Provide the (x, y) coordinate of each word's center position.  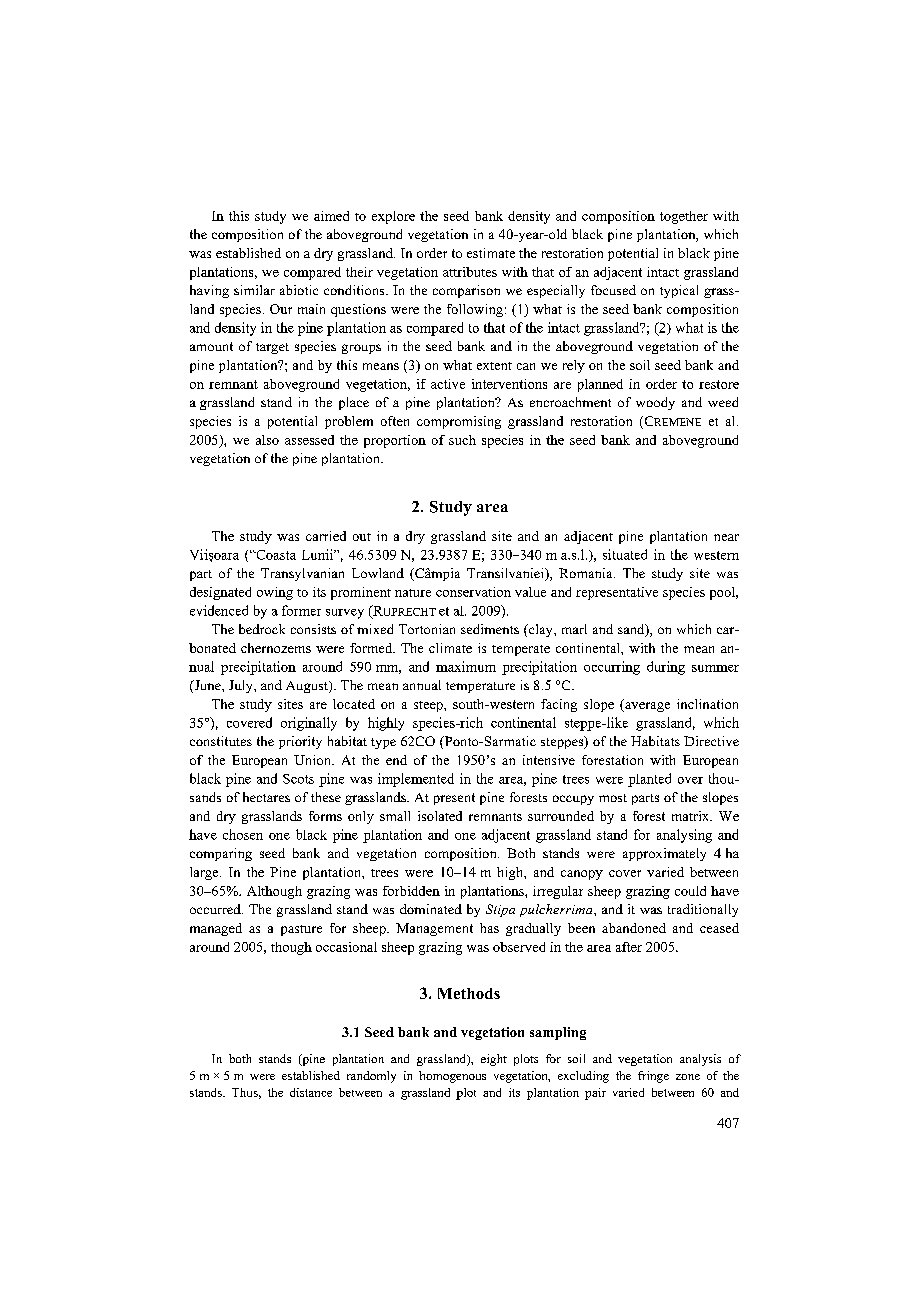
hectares (266, 797)
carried (326, 536)
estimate (491, 253)
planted (649, 780)
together (684, 217)
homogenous (452, 1077)
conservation (473, 592)
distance (311, 1092)
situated (625, 554)
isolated (440, 816)
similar (254, 290)
